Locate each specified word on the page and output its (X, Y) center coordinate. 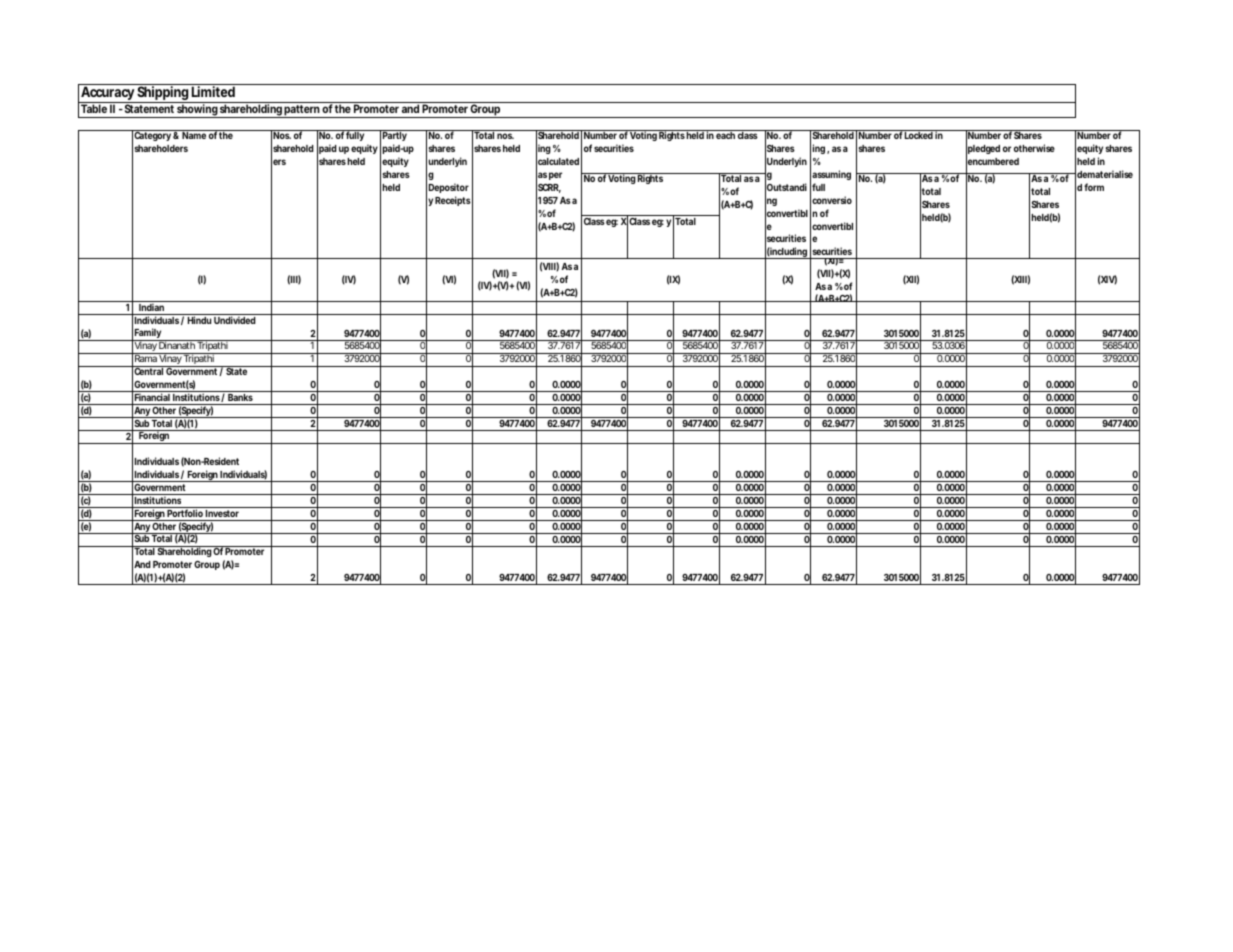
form (1094, 187)
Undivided (235, 320)
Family (148, 335)
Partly (395, 137)
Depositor (449, 188)
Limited (213, 91)
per (555, 176)
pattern (302, 111)
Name (194, 135)
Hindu (199, 320)
